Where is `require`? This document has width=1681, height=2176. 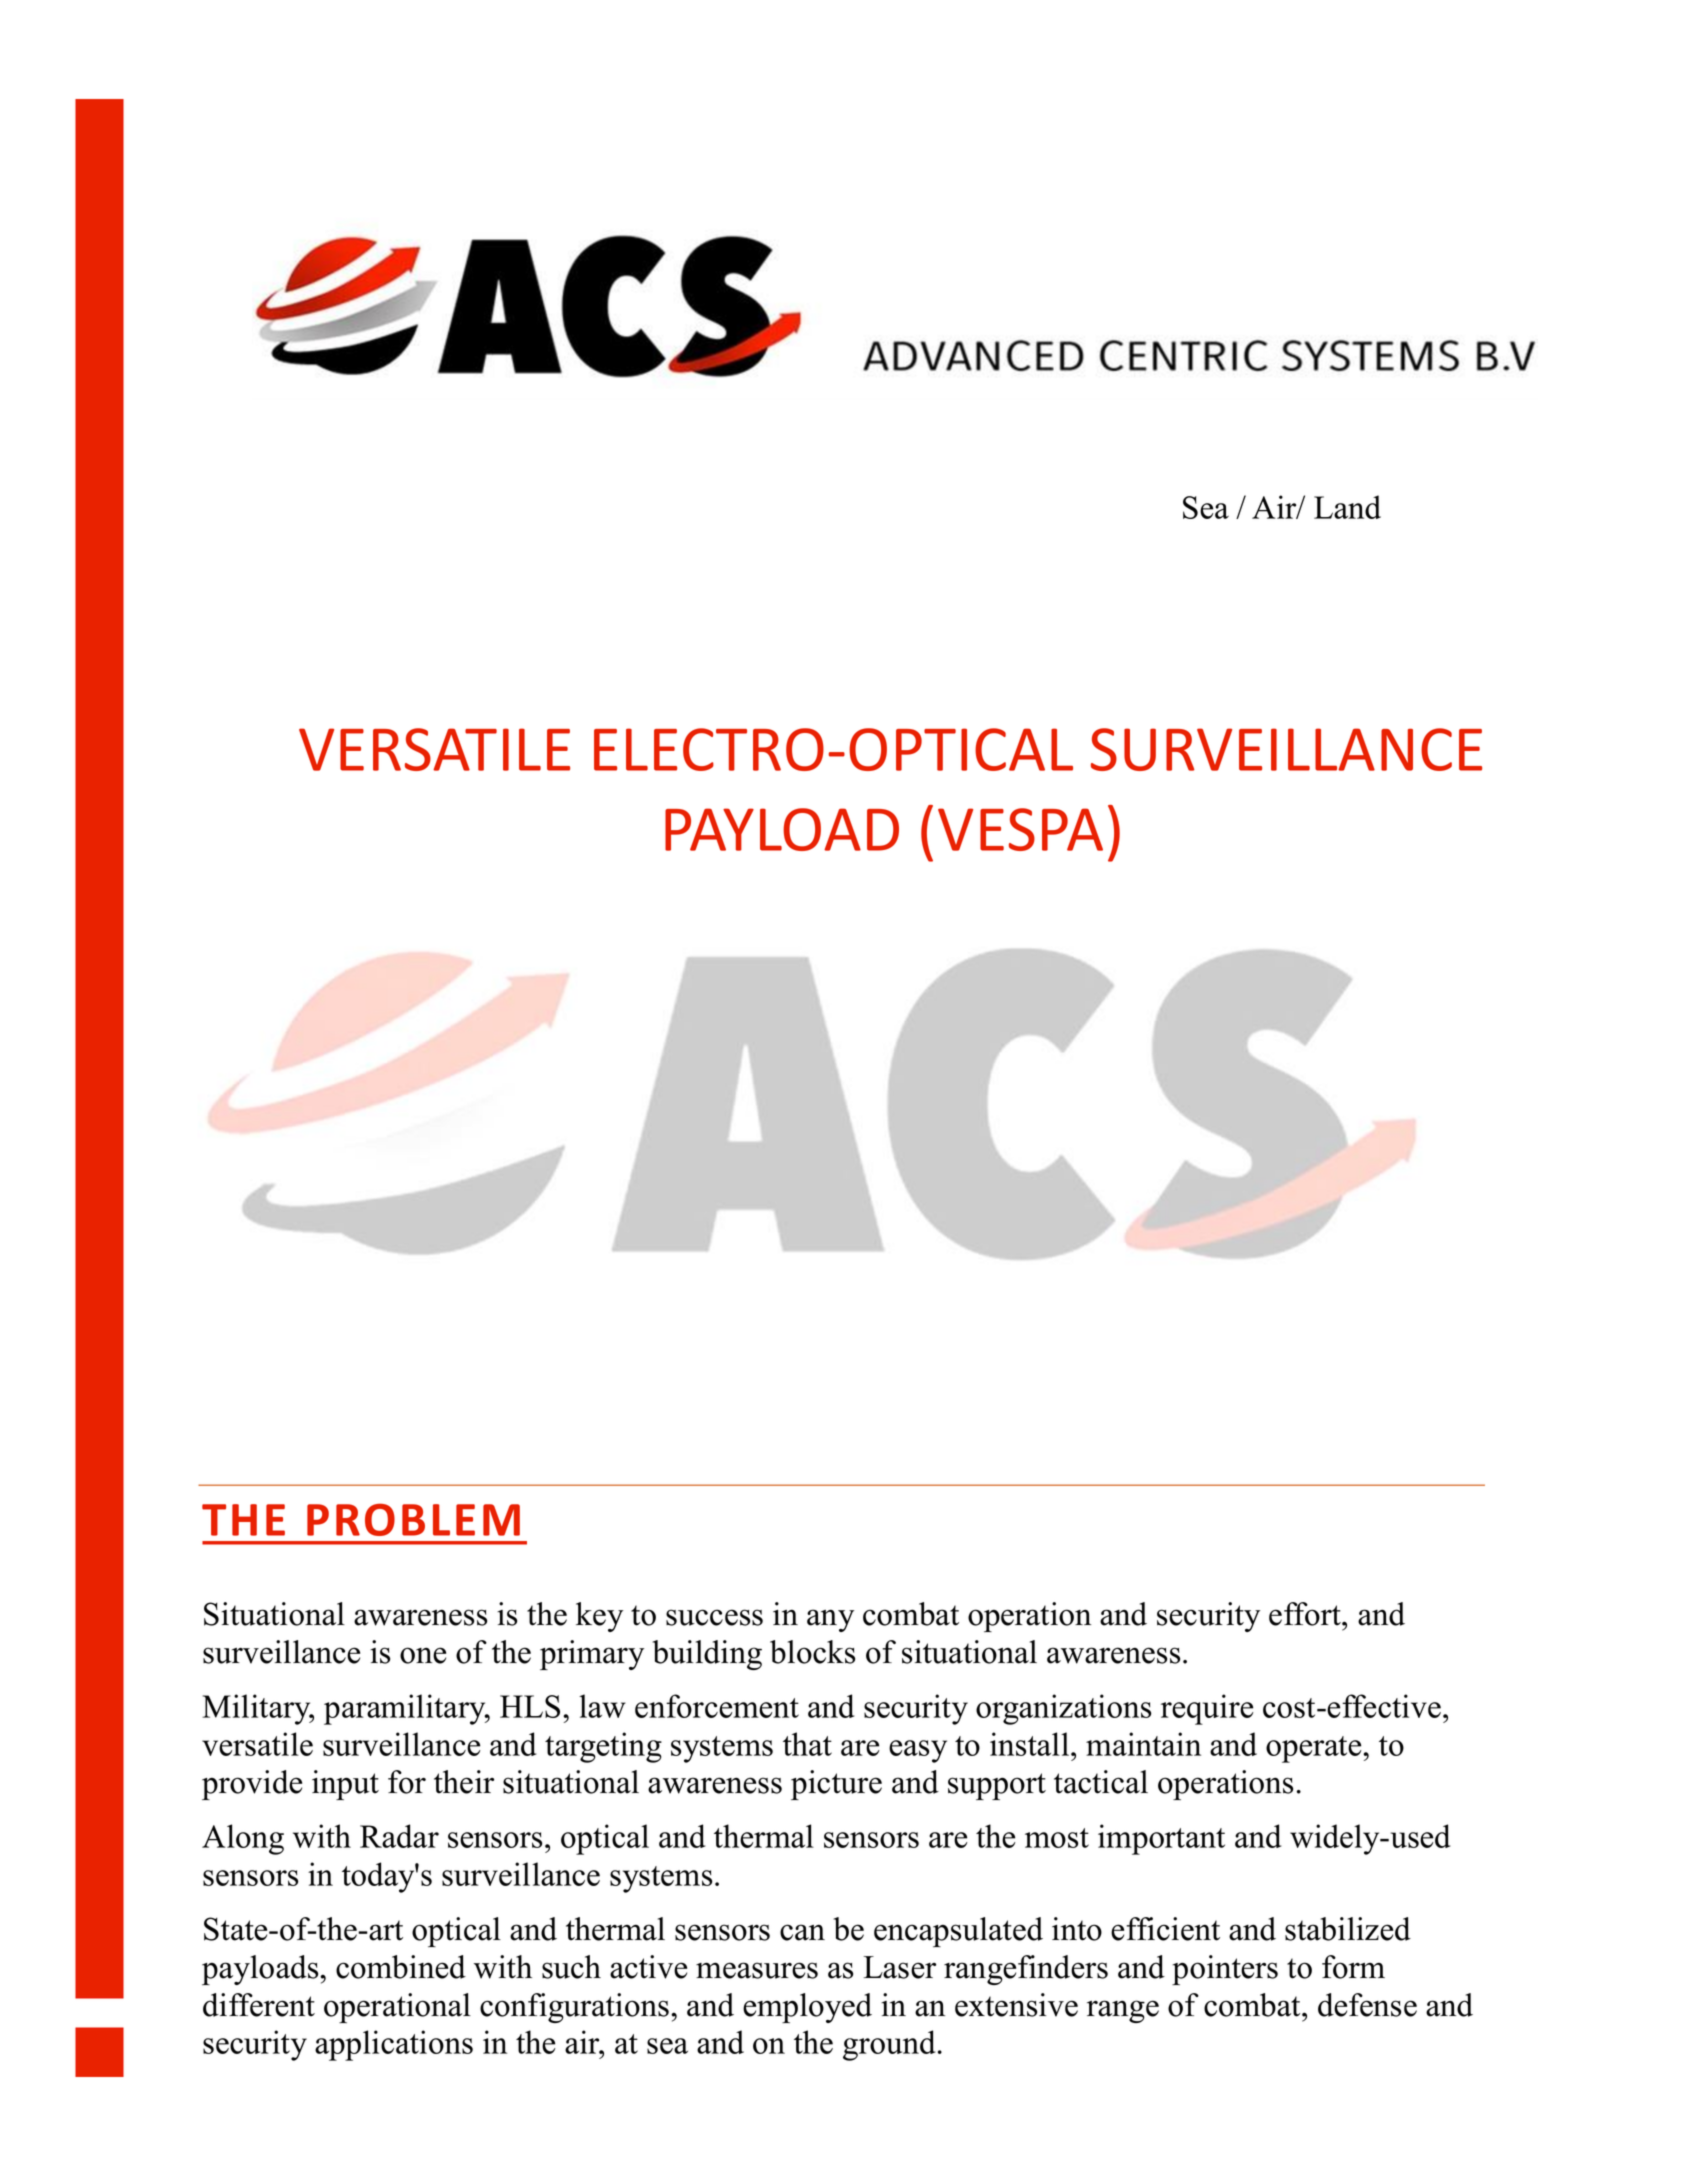
require is located at coordinates (1207, 1709).
